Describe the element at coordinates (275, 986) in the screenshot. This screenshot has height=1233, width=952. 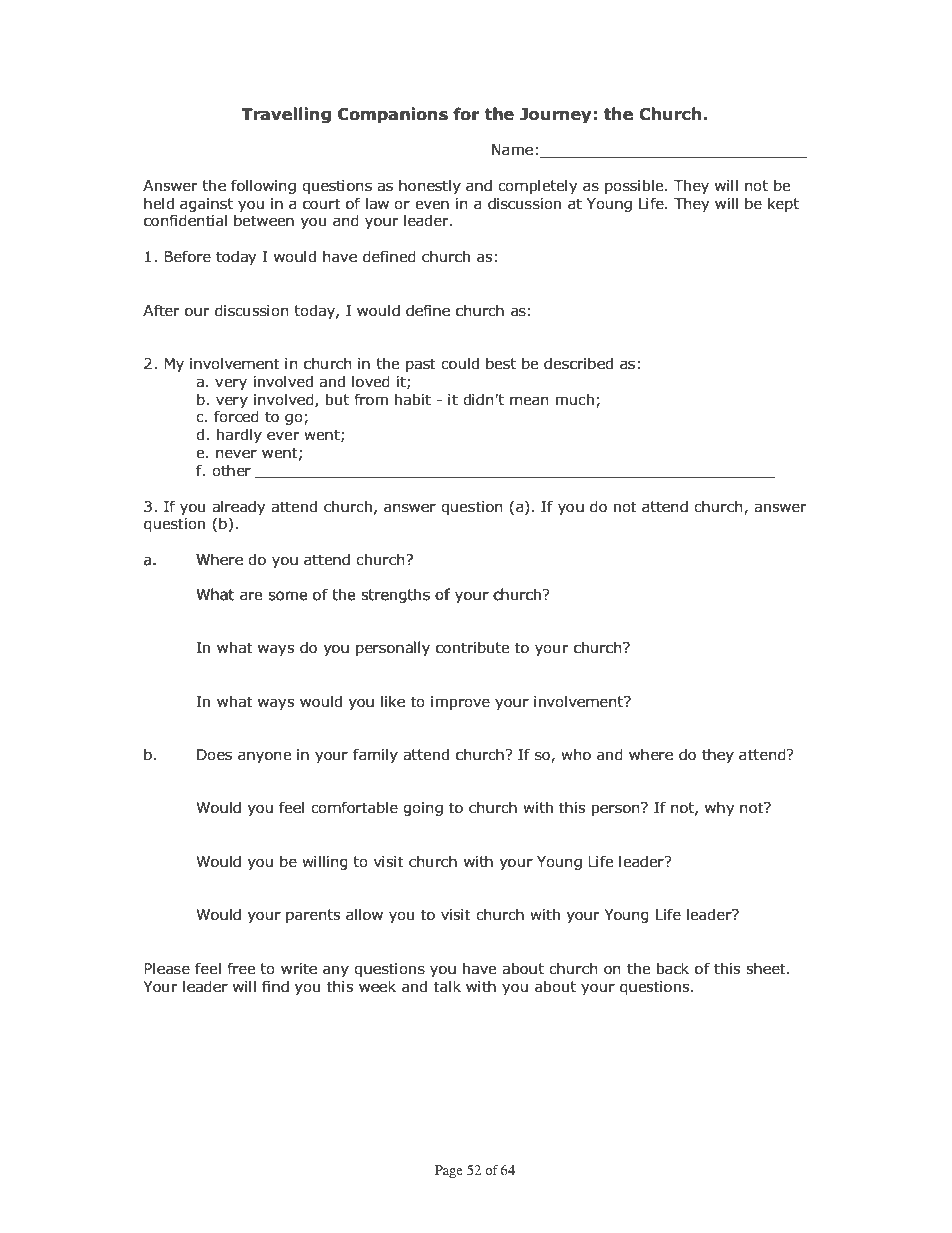
I see `find` at that location.
